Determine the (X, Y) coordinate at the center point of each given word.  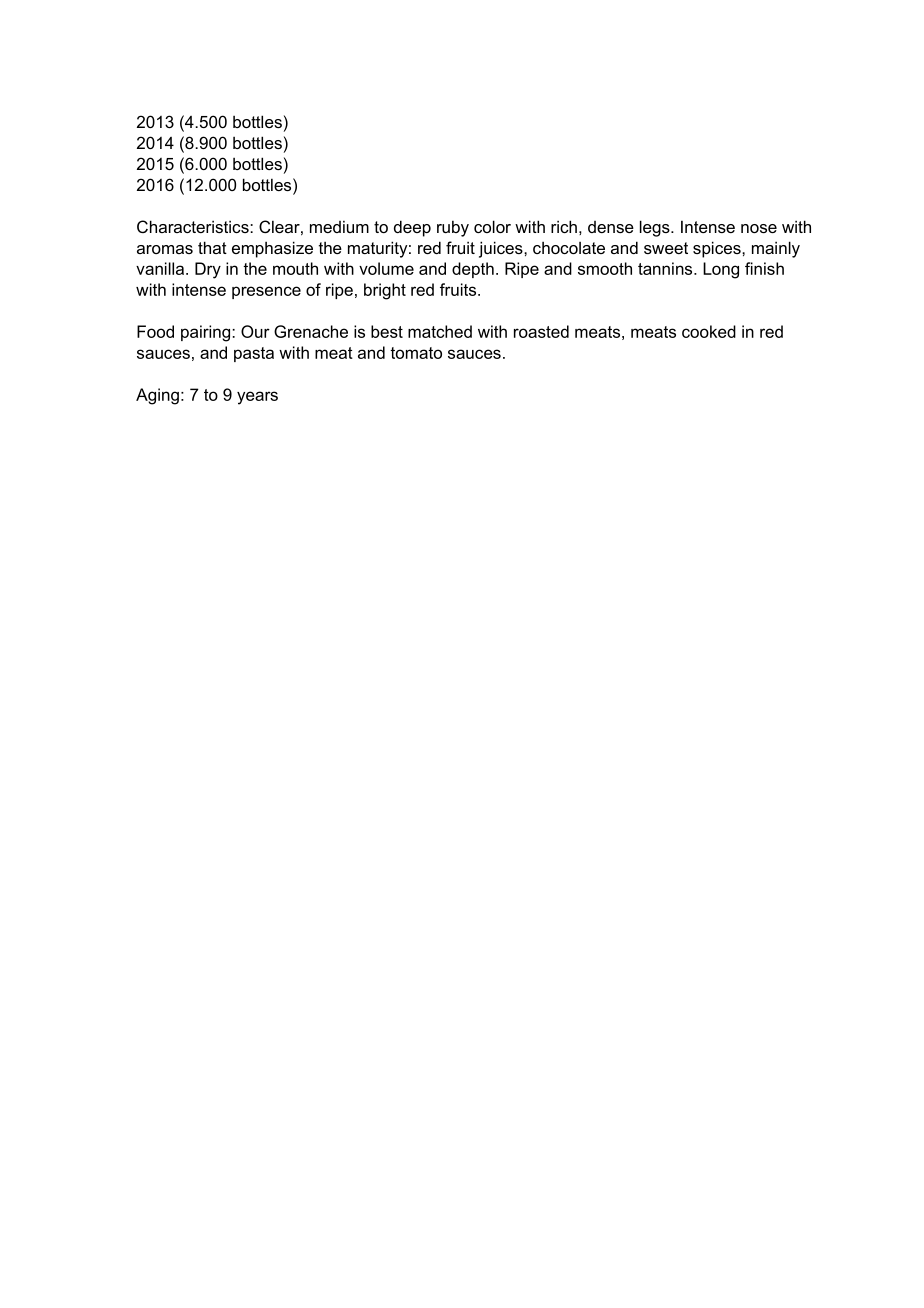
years (257, 398)
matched (440, 331)
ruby (453, 228)
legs (656, 228)
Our (255, 331)
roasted (541, 331)
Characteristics (194, 226)
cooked (709, 331)
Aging (157, 396)
